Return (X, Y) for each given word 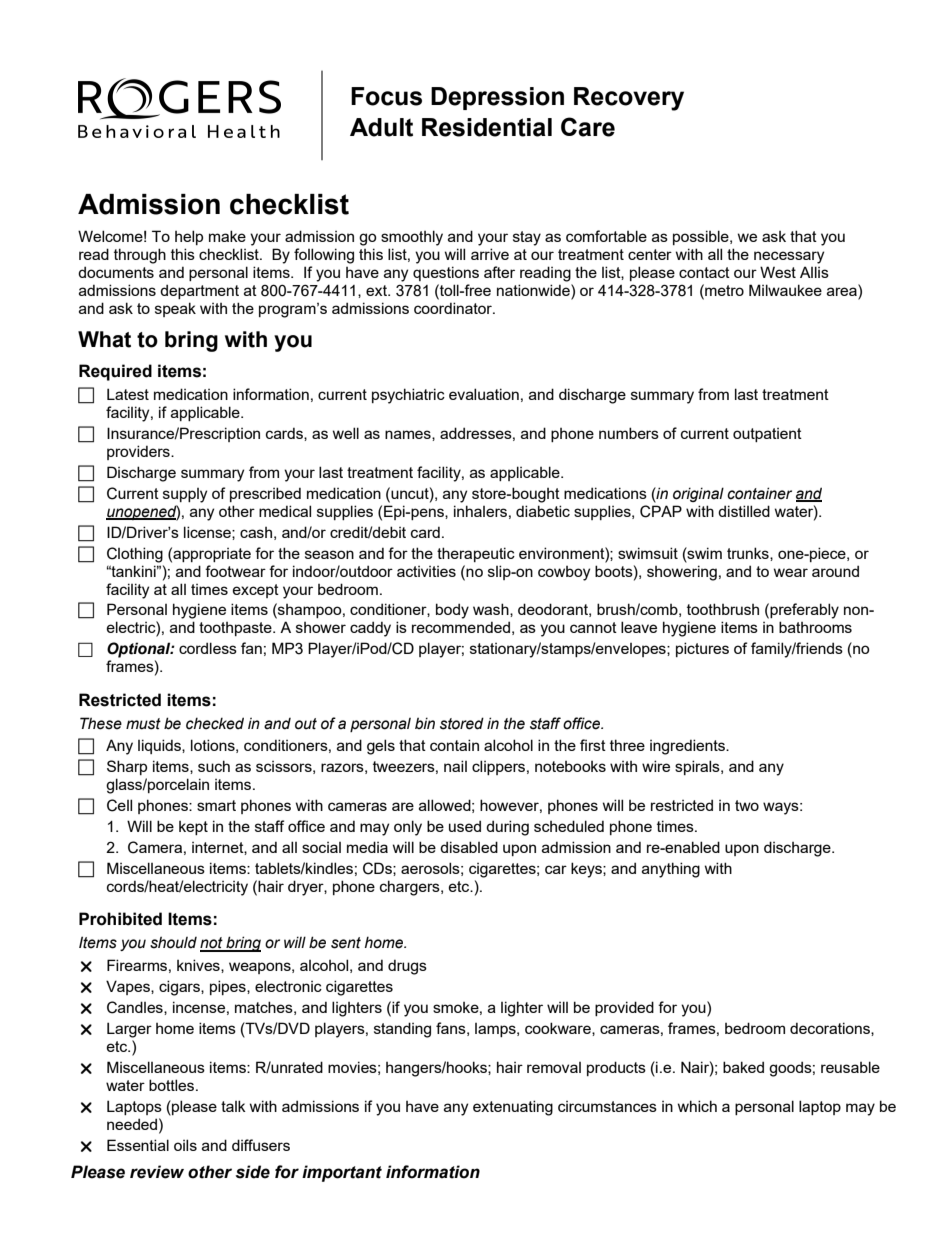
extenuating (513, 1108)
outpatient (767, 435)
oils (185, 1145)
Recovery (629, 99)
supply (185, 495)
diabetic (543, 511)
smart (216, 805)
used (465, 826)
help (189, 237)
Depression (497, 98)
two (747, 805)
